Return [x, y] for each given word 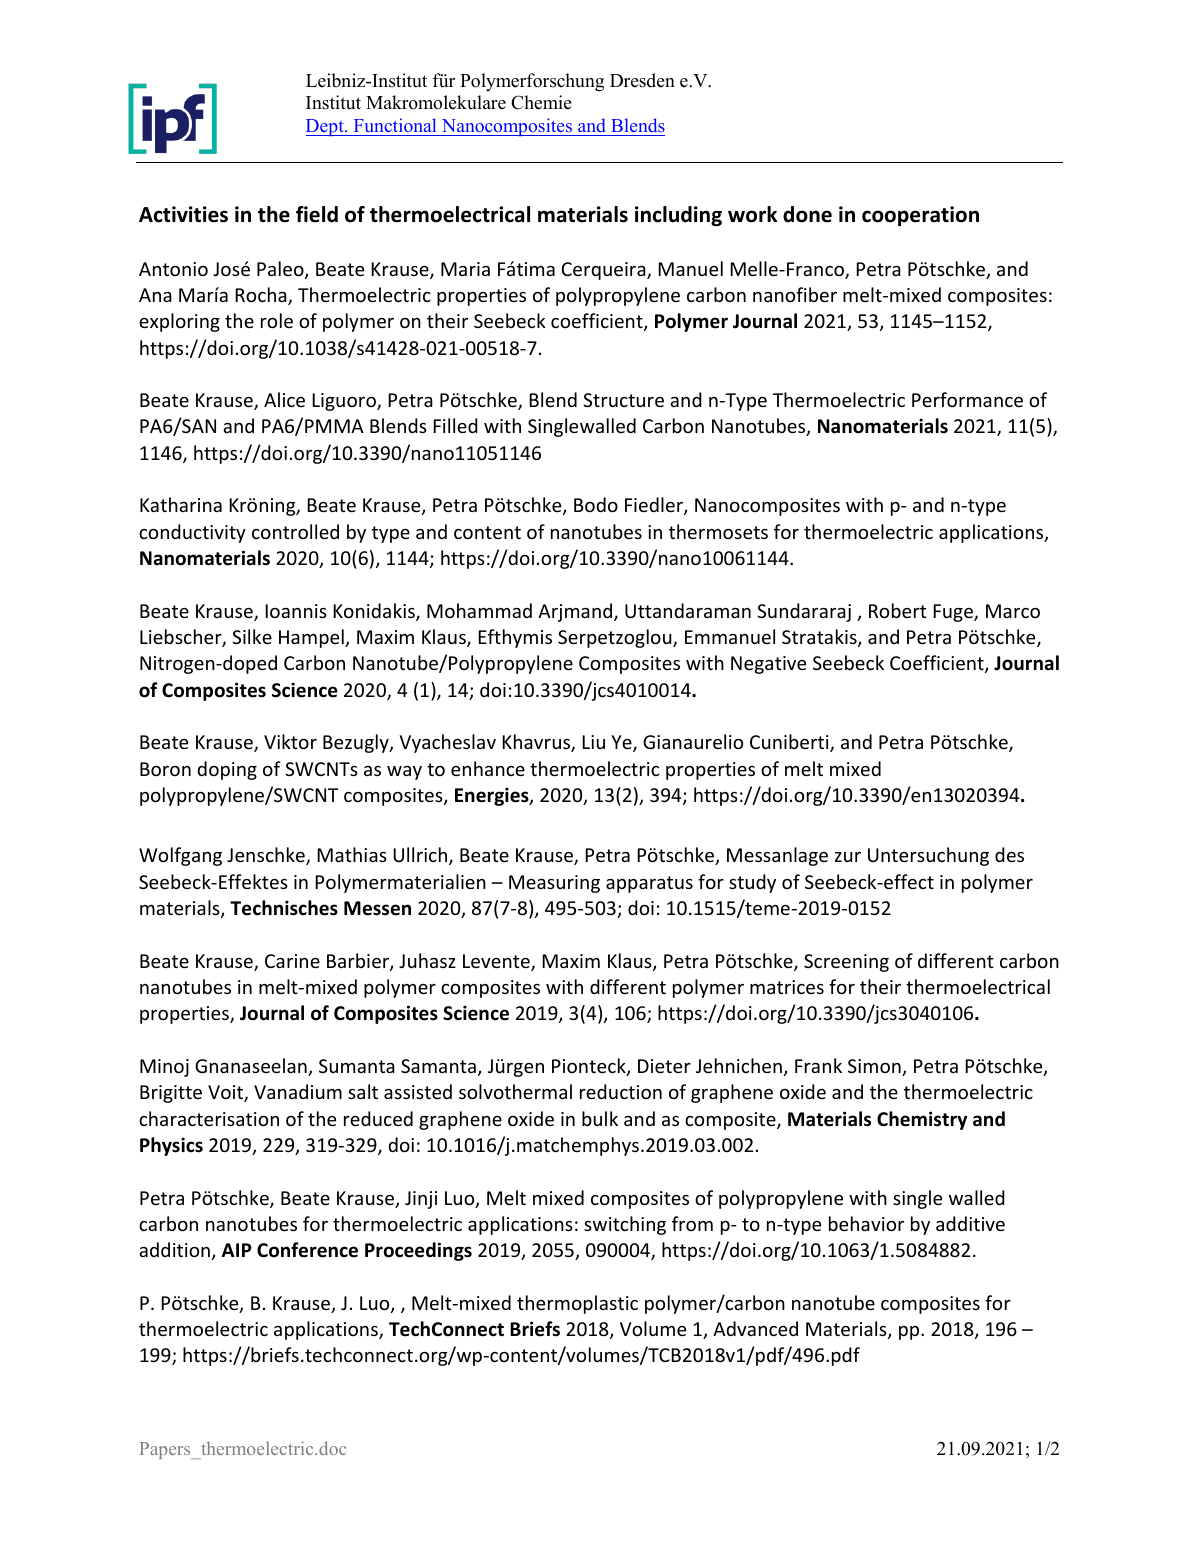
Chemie [541, 102]
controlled [295, 531]
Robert [898, 610]
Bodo [596, 504]
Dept [326, 127]
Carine [292, 961]
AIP [237, 1250]
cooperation [920, 216]
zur [848, 857]
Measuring [554, 884]
